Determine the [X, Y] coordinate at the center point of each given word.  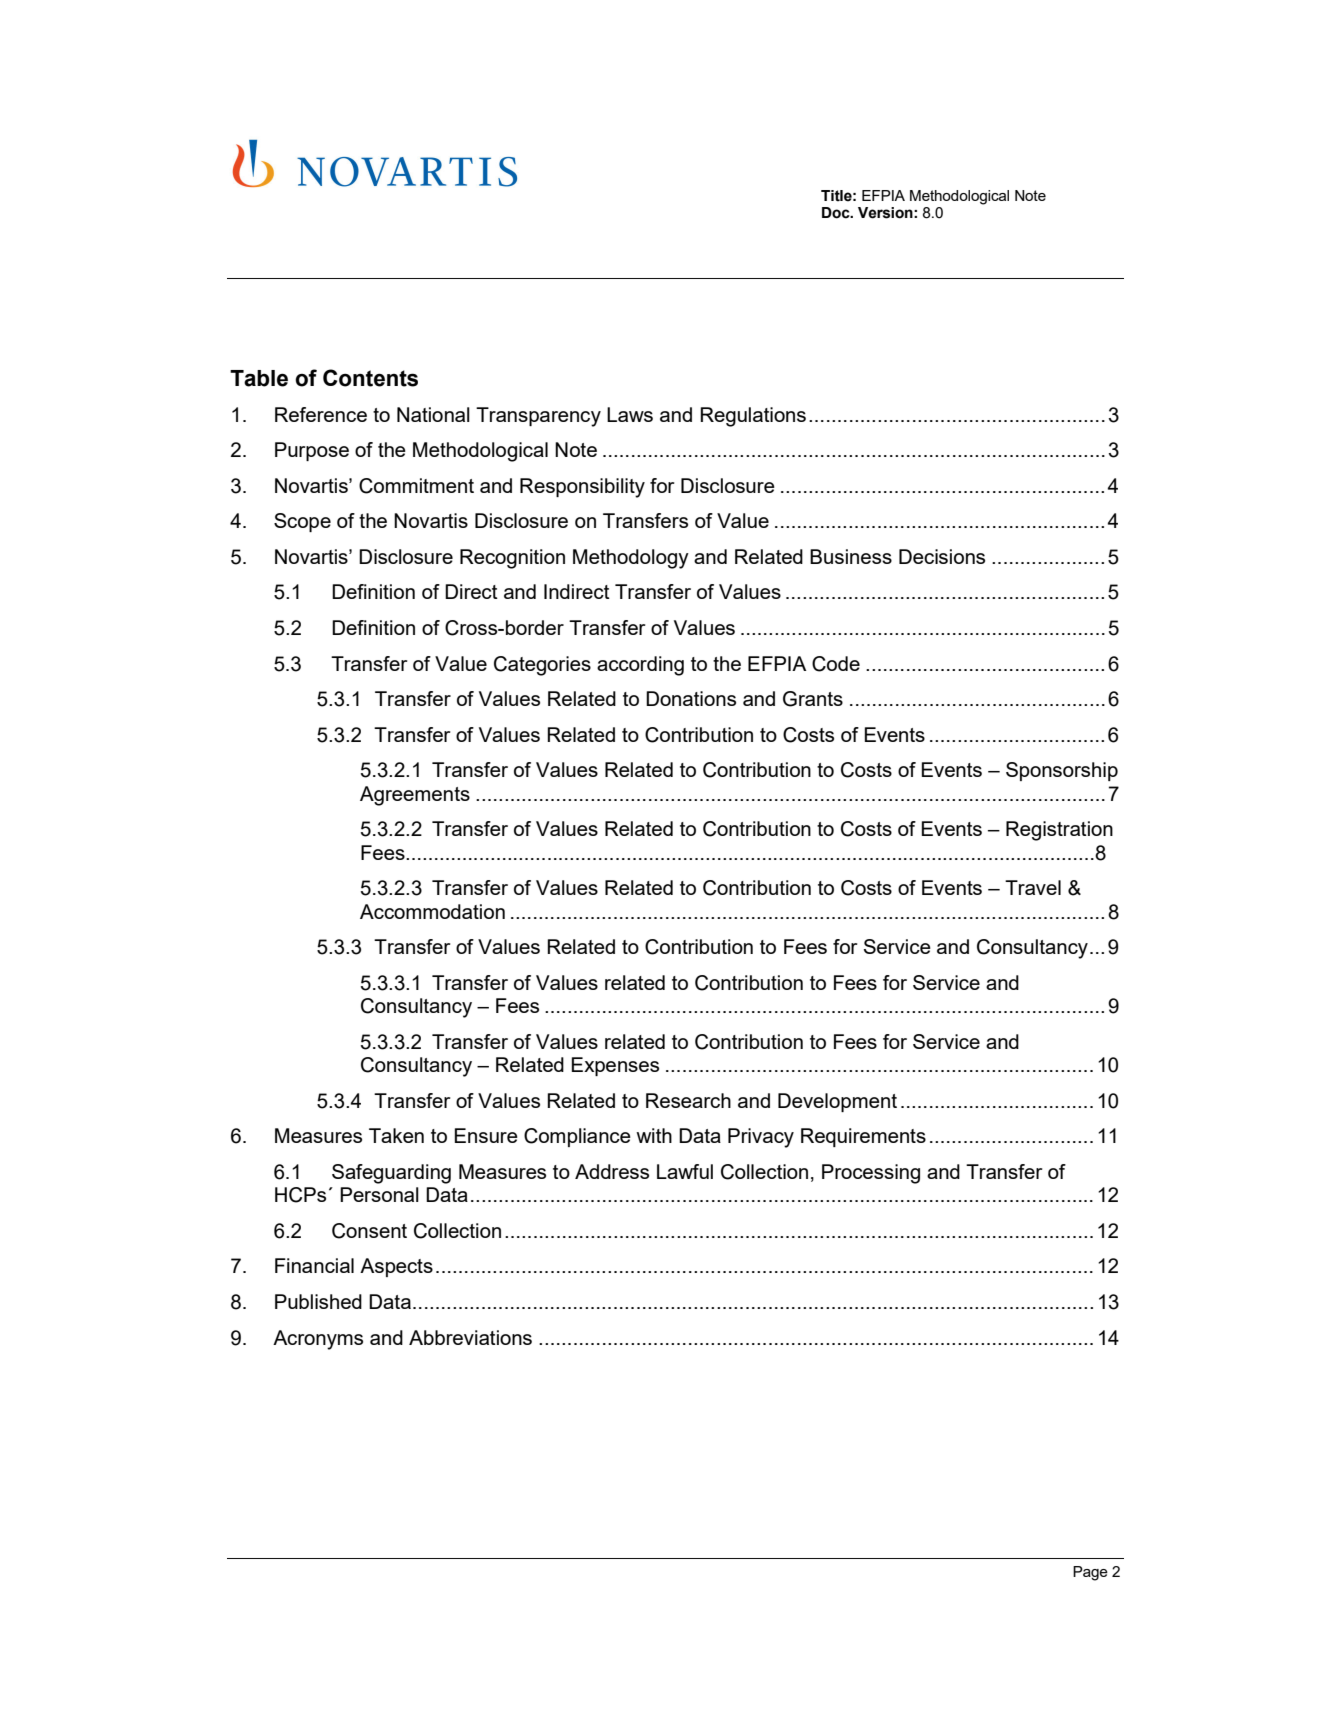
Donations [691, 698]
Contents [370, 378]
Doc [837, 213]
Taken [396, 1135]
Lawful [685, 1171]
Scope [302, 522]
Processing [871, 1174]
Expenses [615, 1066]
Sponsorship [1062, 771]
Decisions [942, 556]
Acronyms [318, 1340]
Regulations [753, 417]
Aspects [396, 1267]
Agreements [415, 796]
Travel [1033, 887]
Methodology [631, 559]
